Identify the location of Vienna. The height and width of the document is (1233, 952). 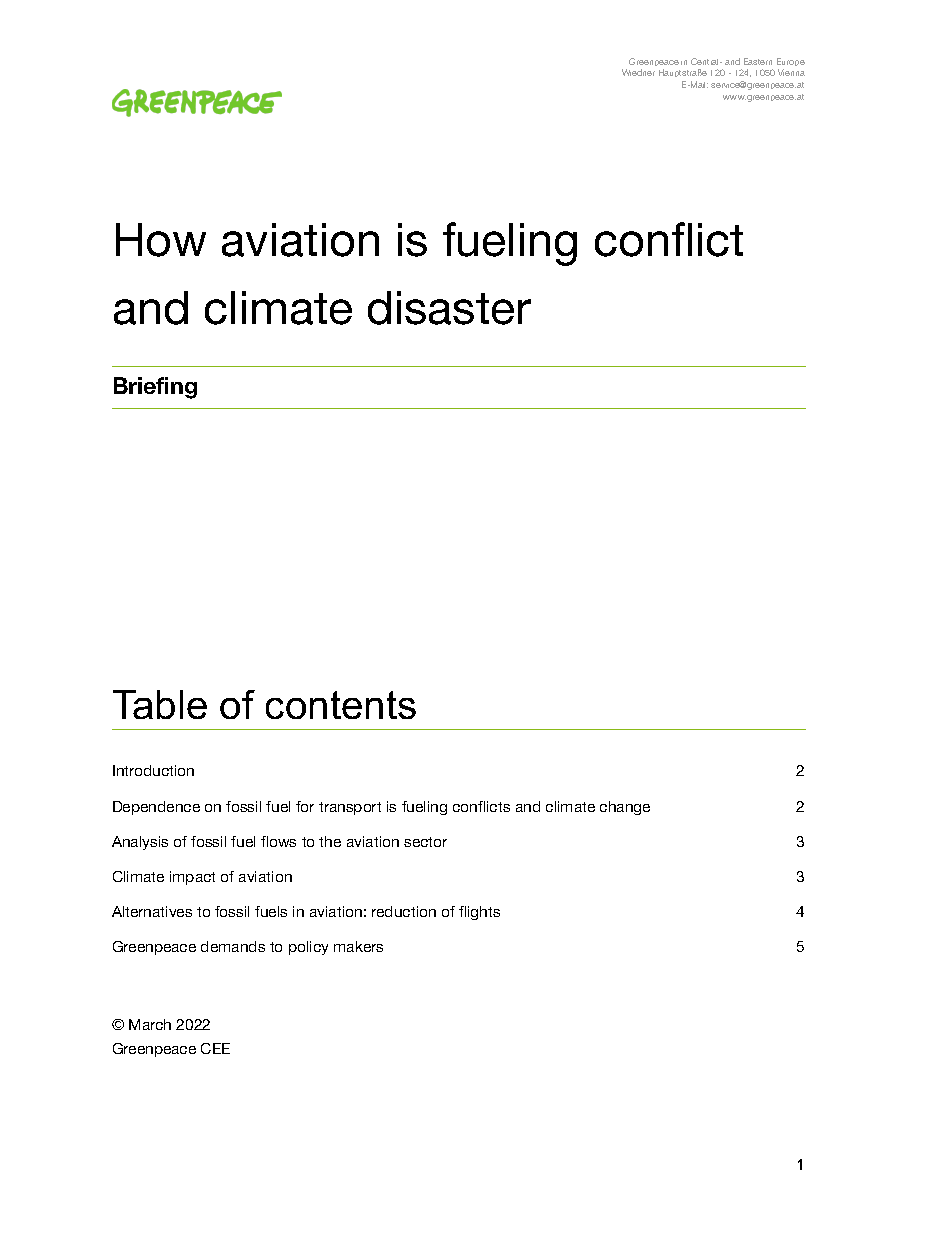
(791, 72).
